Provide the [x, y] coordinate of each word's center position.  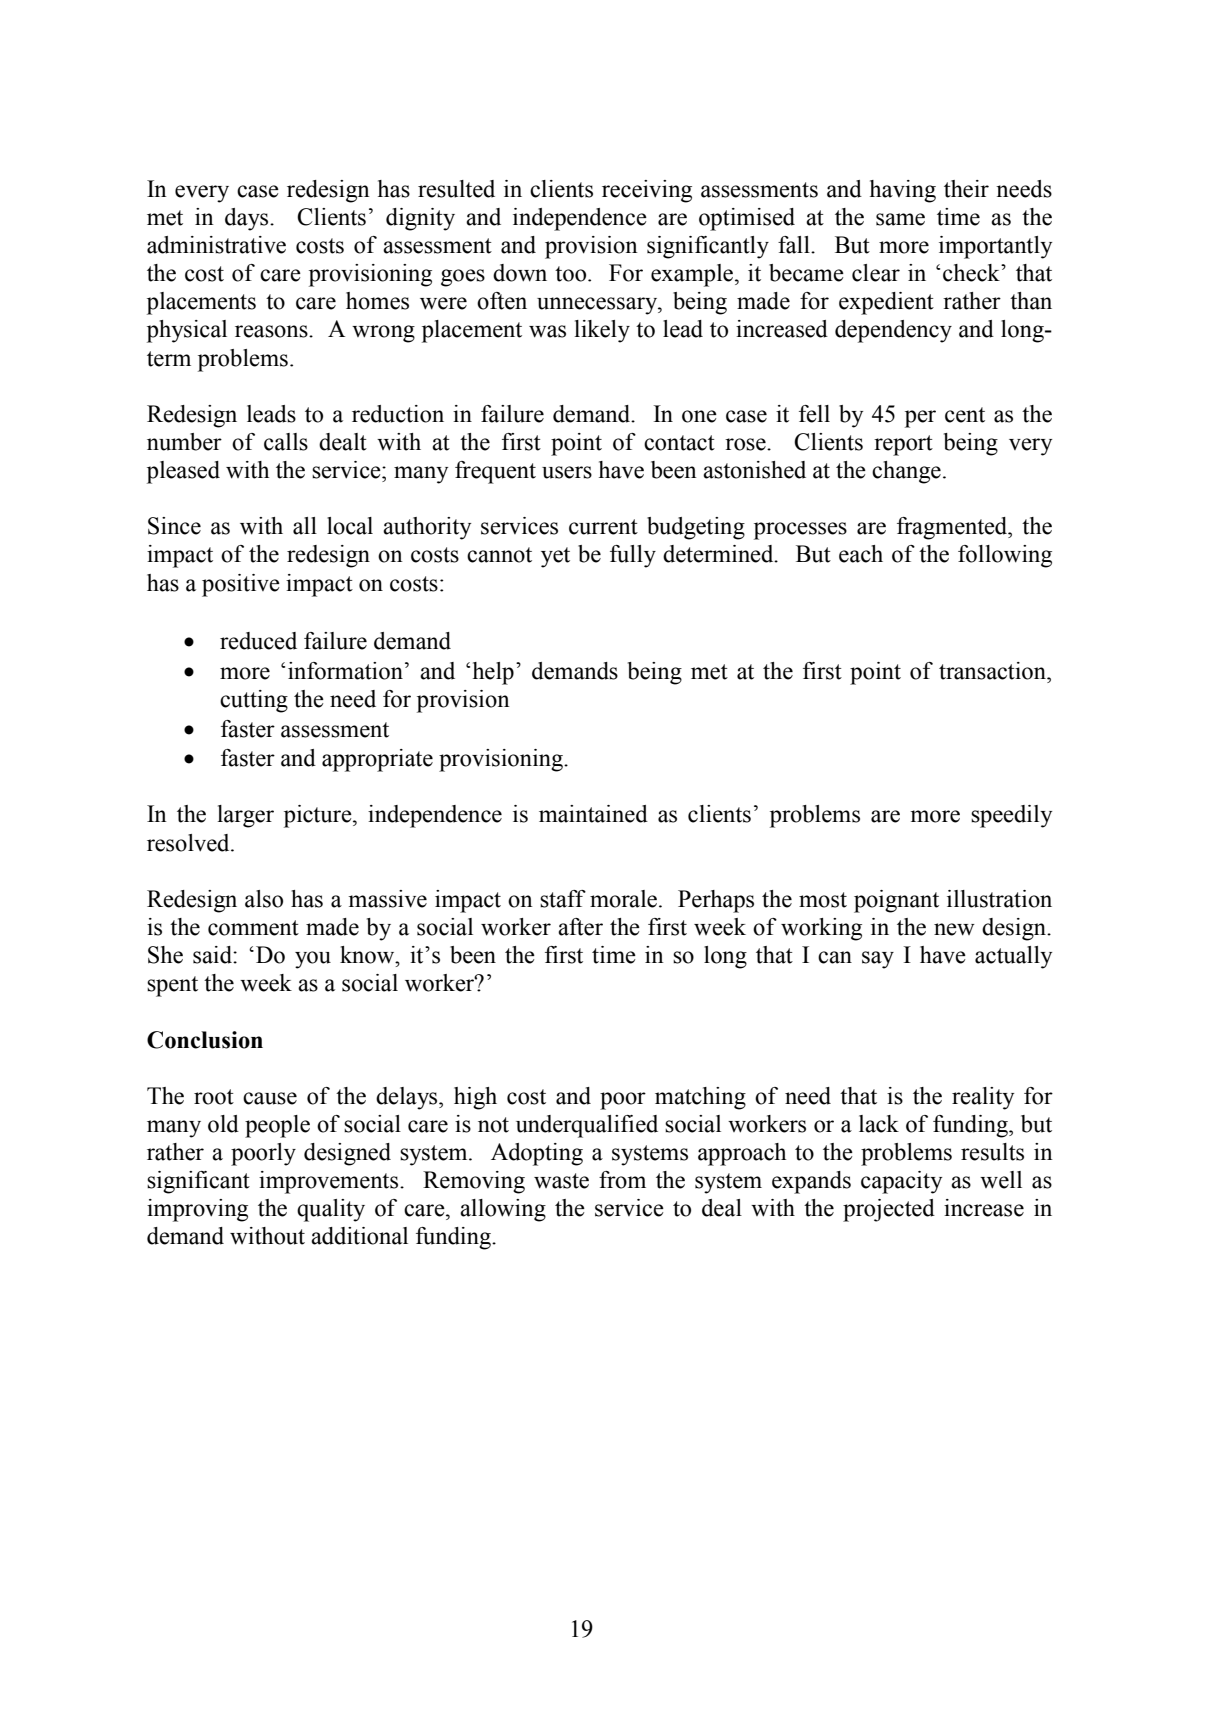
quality [331, 1210]
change [906, 472]
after [580, 927]
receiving [647, 191]
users [567, 472]
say [878, 960]
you [313, 960]
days [248, 219]
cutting [254, 701]
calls [286, 442]
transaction [993, 671]
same [900, 219]
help [493, 673]
